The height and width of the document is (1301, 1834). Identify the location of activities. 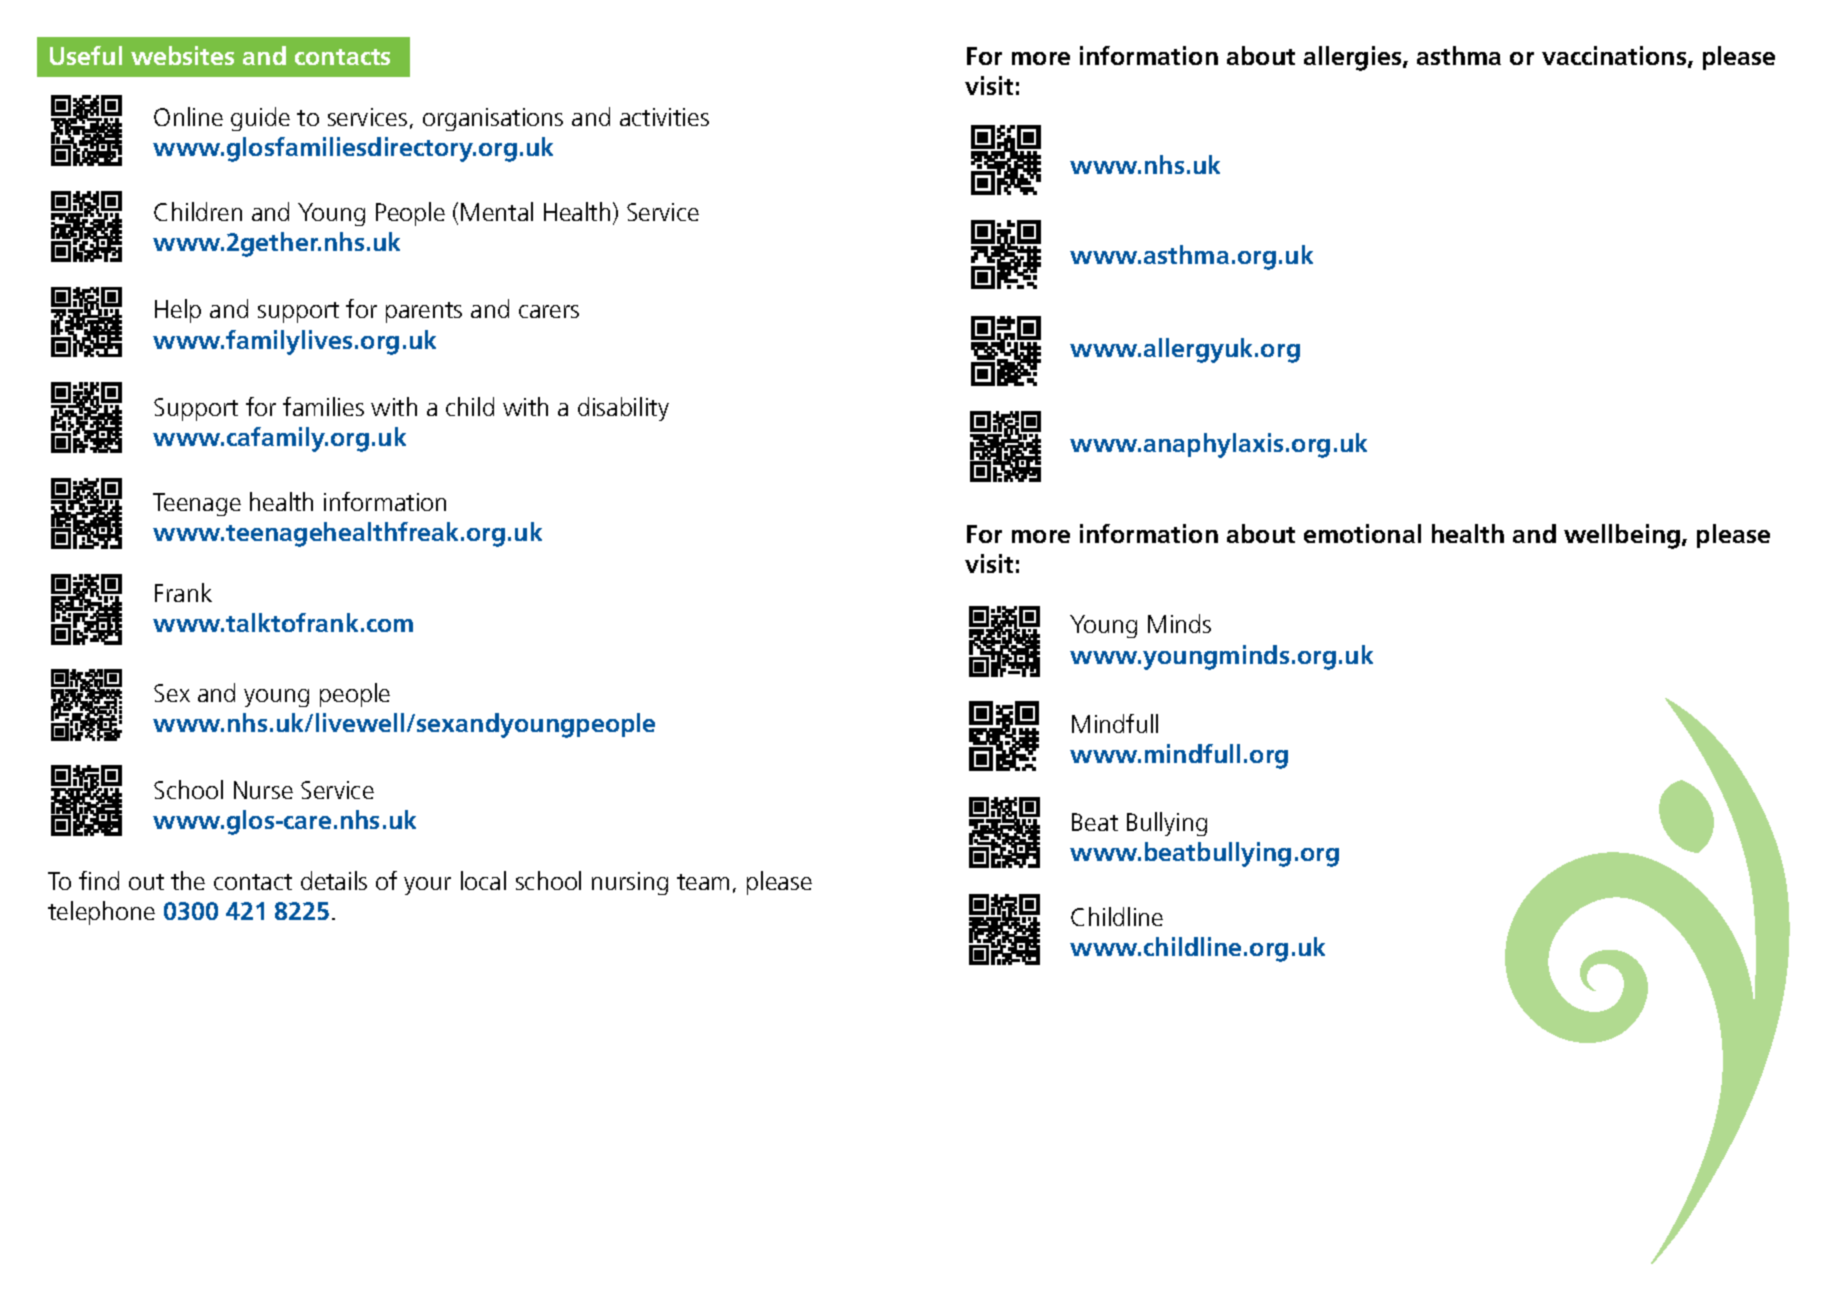
(664, 117).
